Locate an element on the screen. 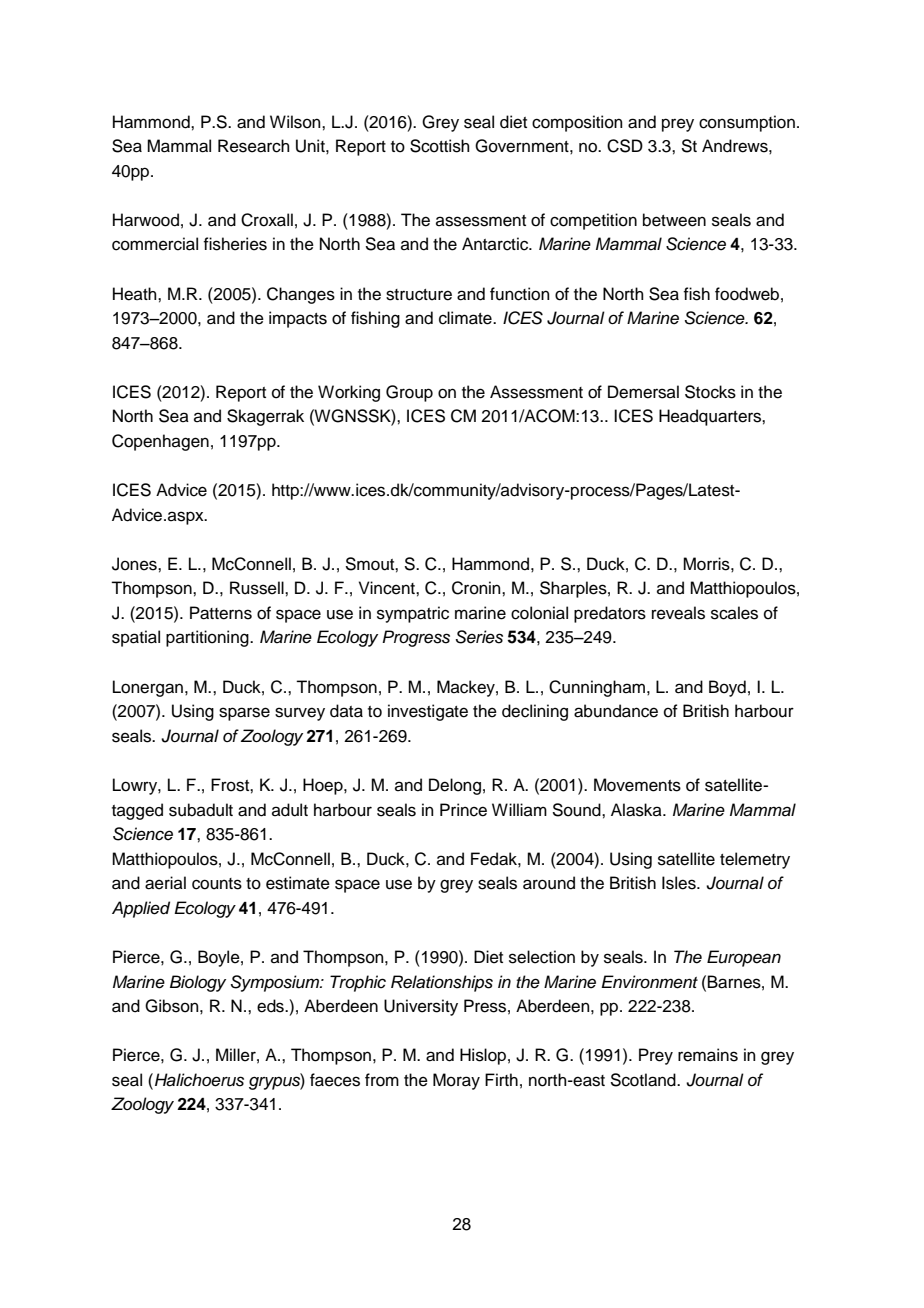  Research is located at coordinates (254, 146).
